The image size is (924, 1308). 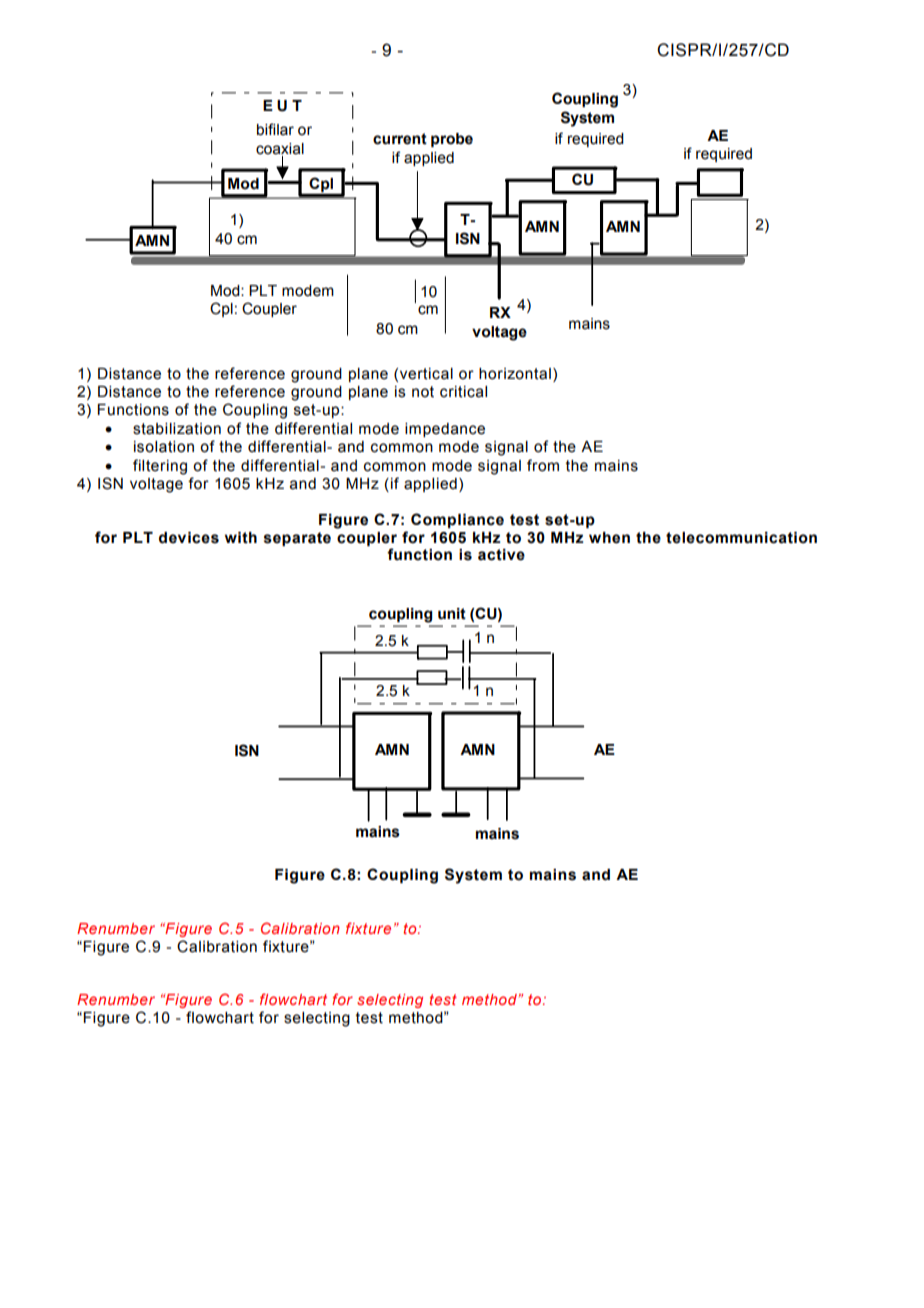 I want to click on unit, so click(x=452, y=614).
